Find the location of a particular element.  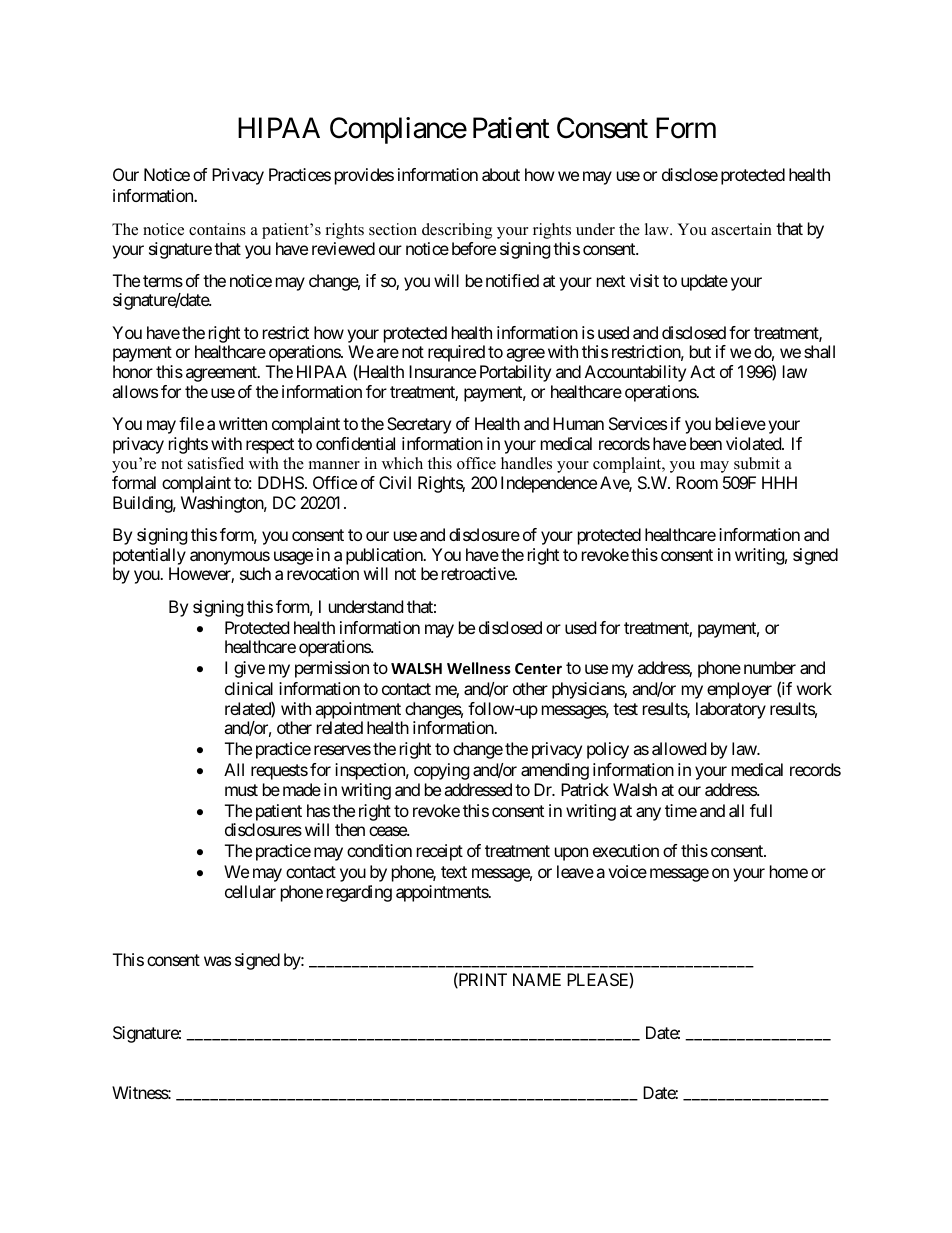

cellular is located at coordinates (250, 891).
